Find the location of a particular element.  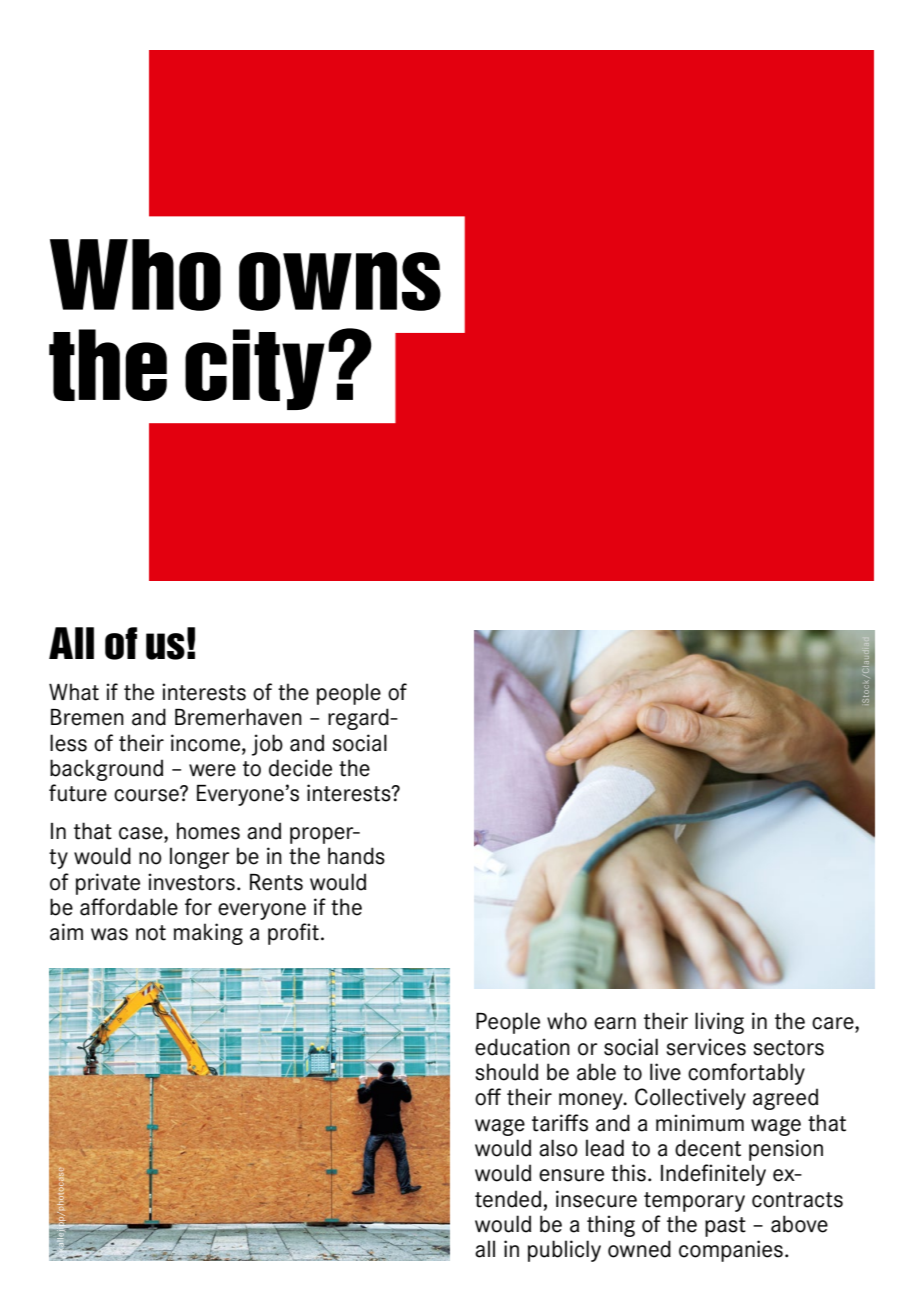

What is located at coordinates (74, 692).
